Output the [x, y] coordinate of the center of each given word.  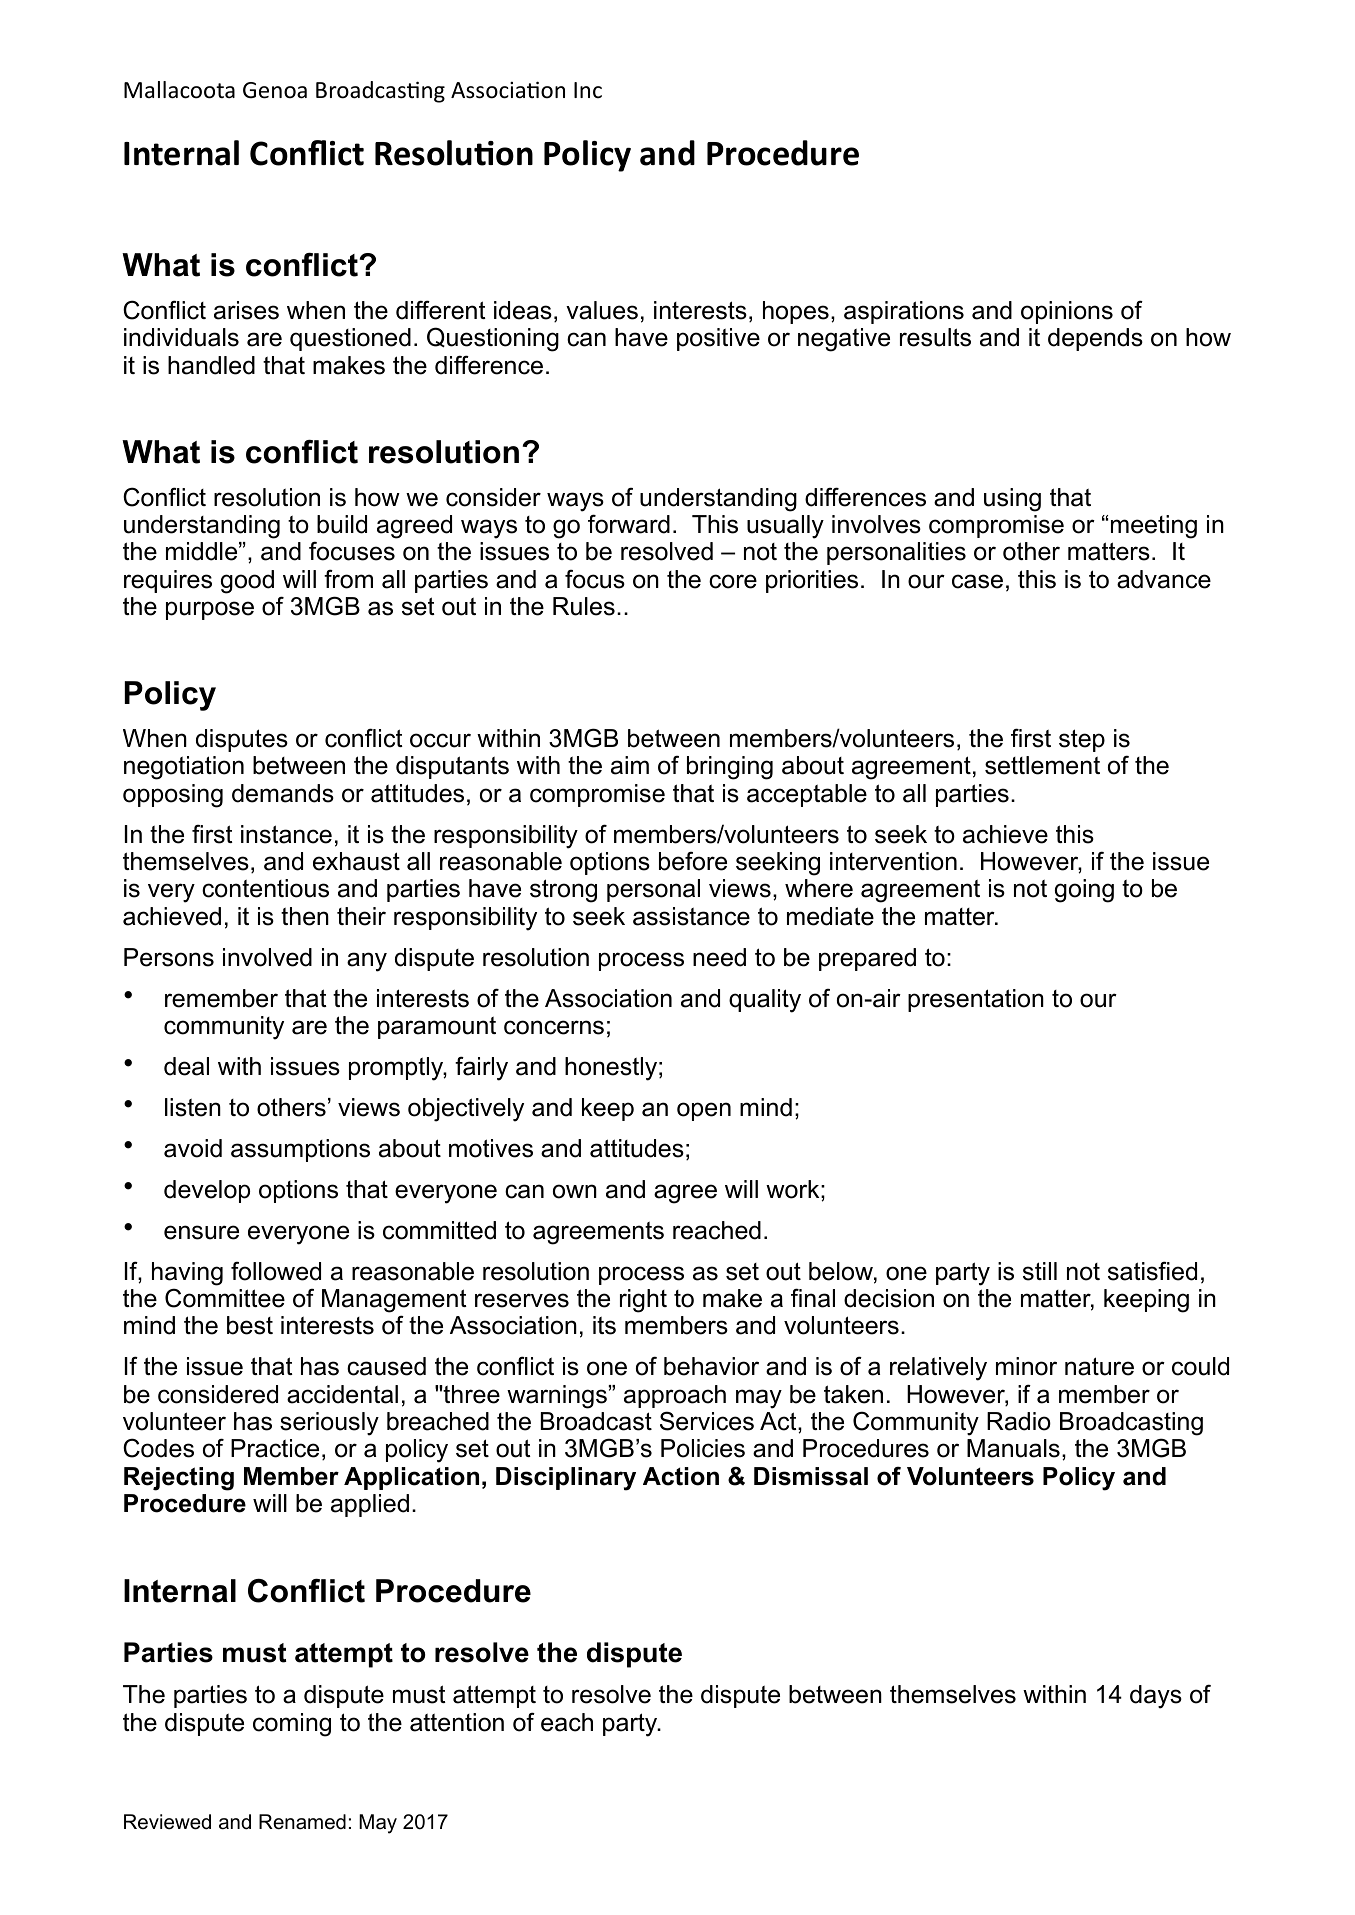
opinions [1067, 312]
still [1040, 1271]
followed [276, 1271]
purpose [210, 610]
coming [292, 1725]
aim [630, 765]
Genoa [275, 90]
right [643, 1301]
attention [457, 1722]
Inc [588, 90]
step [1082, 740]
